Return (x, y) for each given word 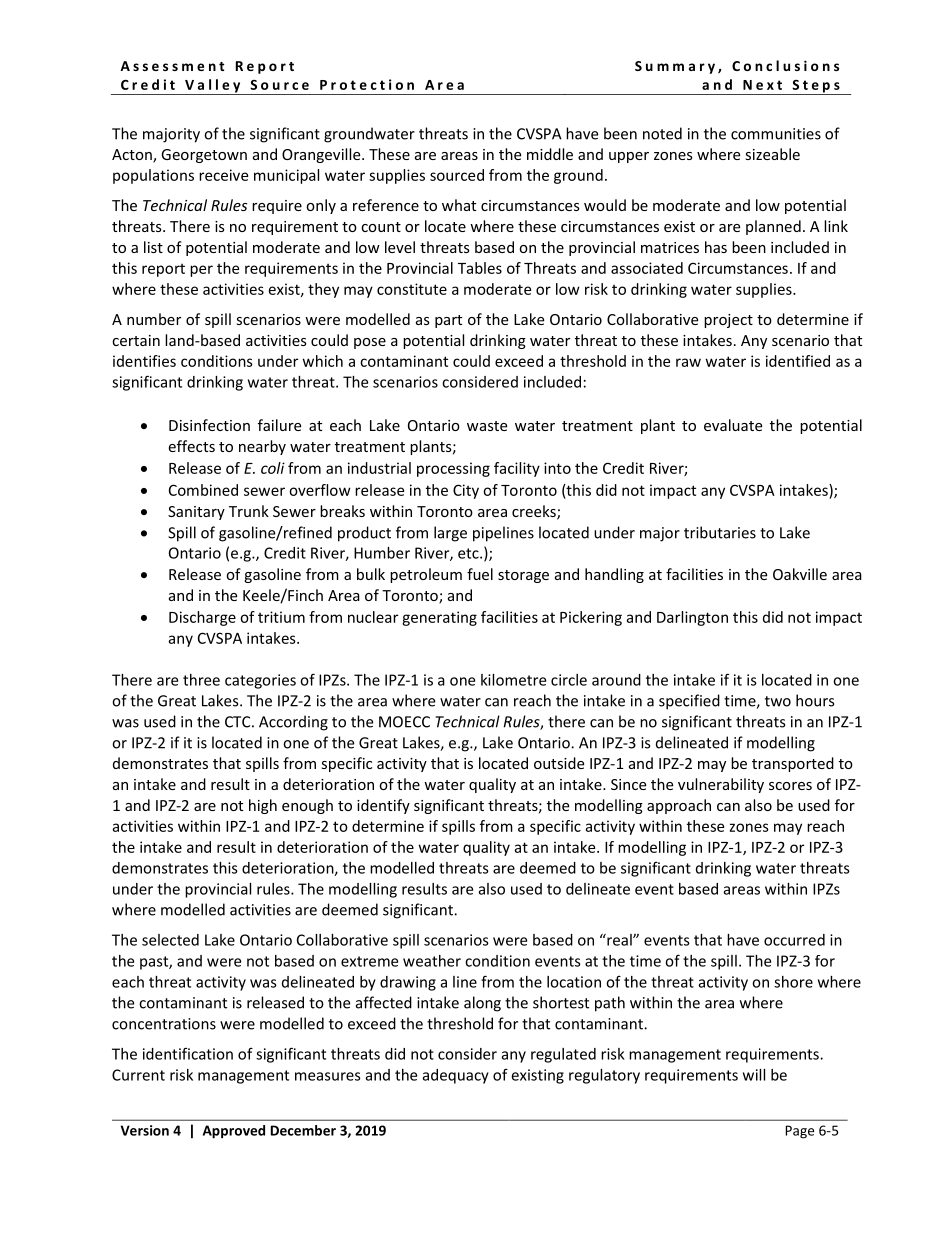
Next (762, 85)
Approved (234, 1132)
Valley (213, 87)
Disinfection (209, 425)
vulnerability (721, 785)
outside (559, 763)
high (263, 806)
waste (487, 426)
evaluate (733, 425)
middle (550, 154)
